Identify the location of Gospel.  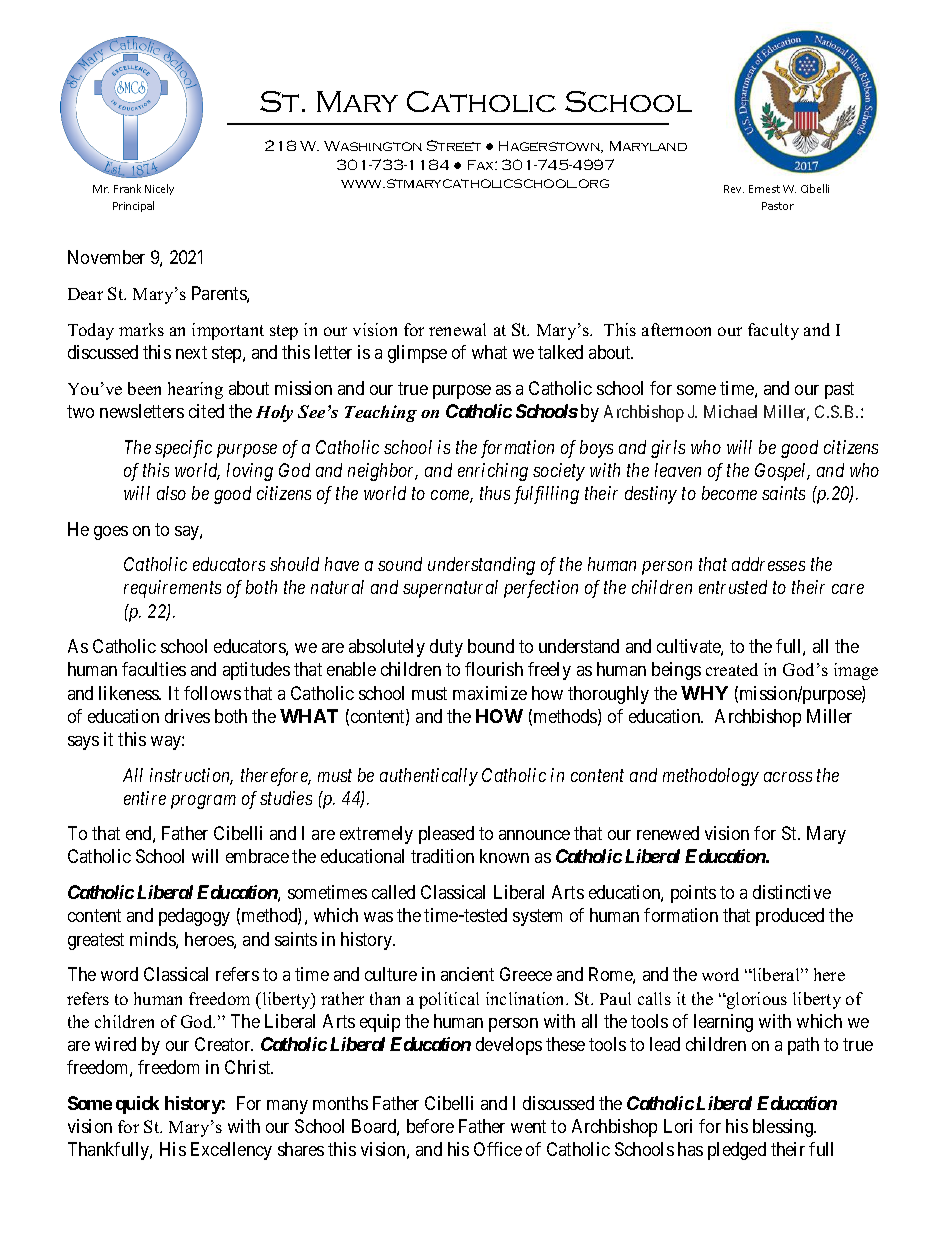
(782, 472).
